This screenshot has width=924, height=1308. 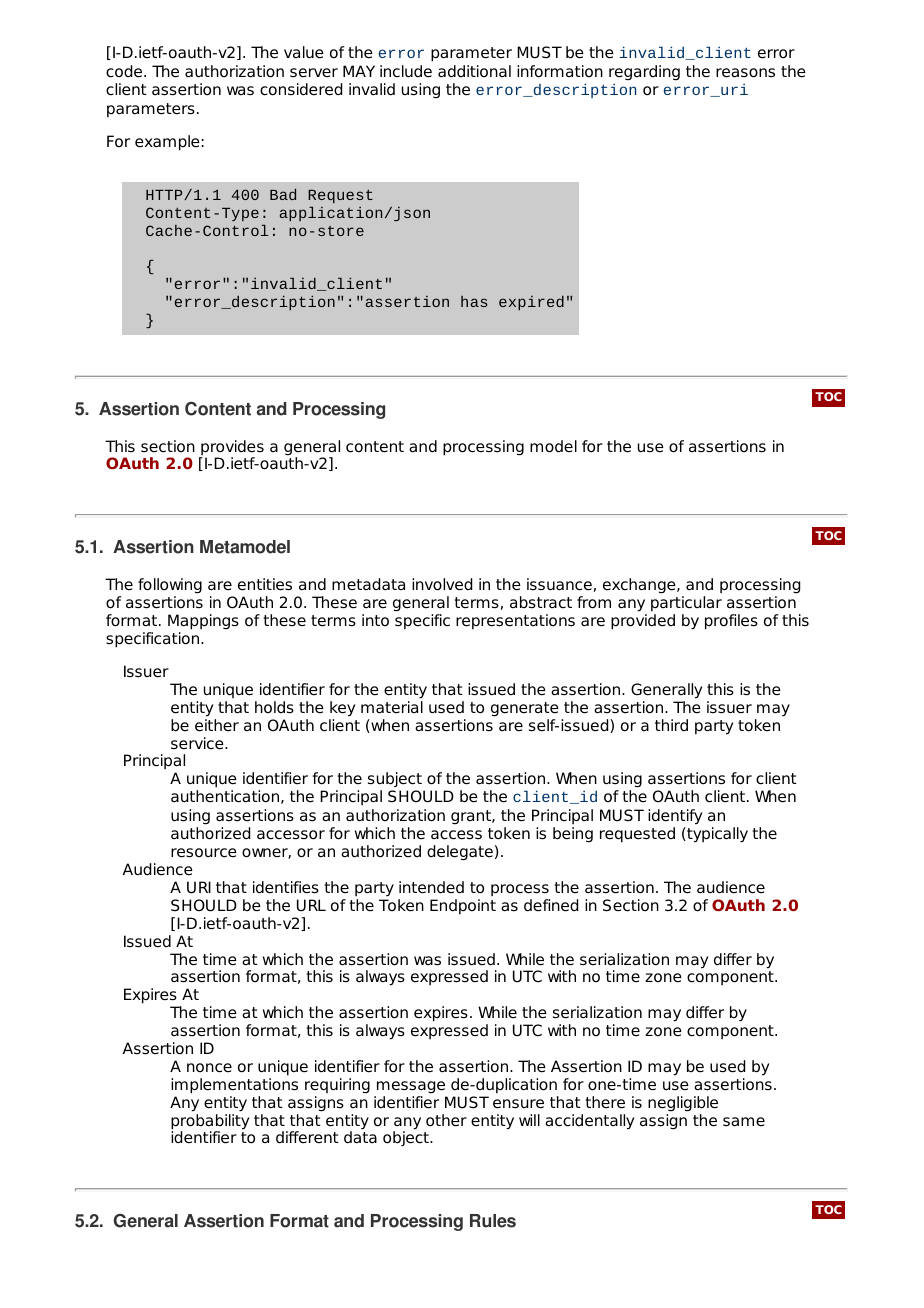 What do you see at coordinates (643, 622) in the screenshot?
I see `provided` at bounding box center [643, 622].
